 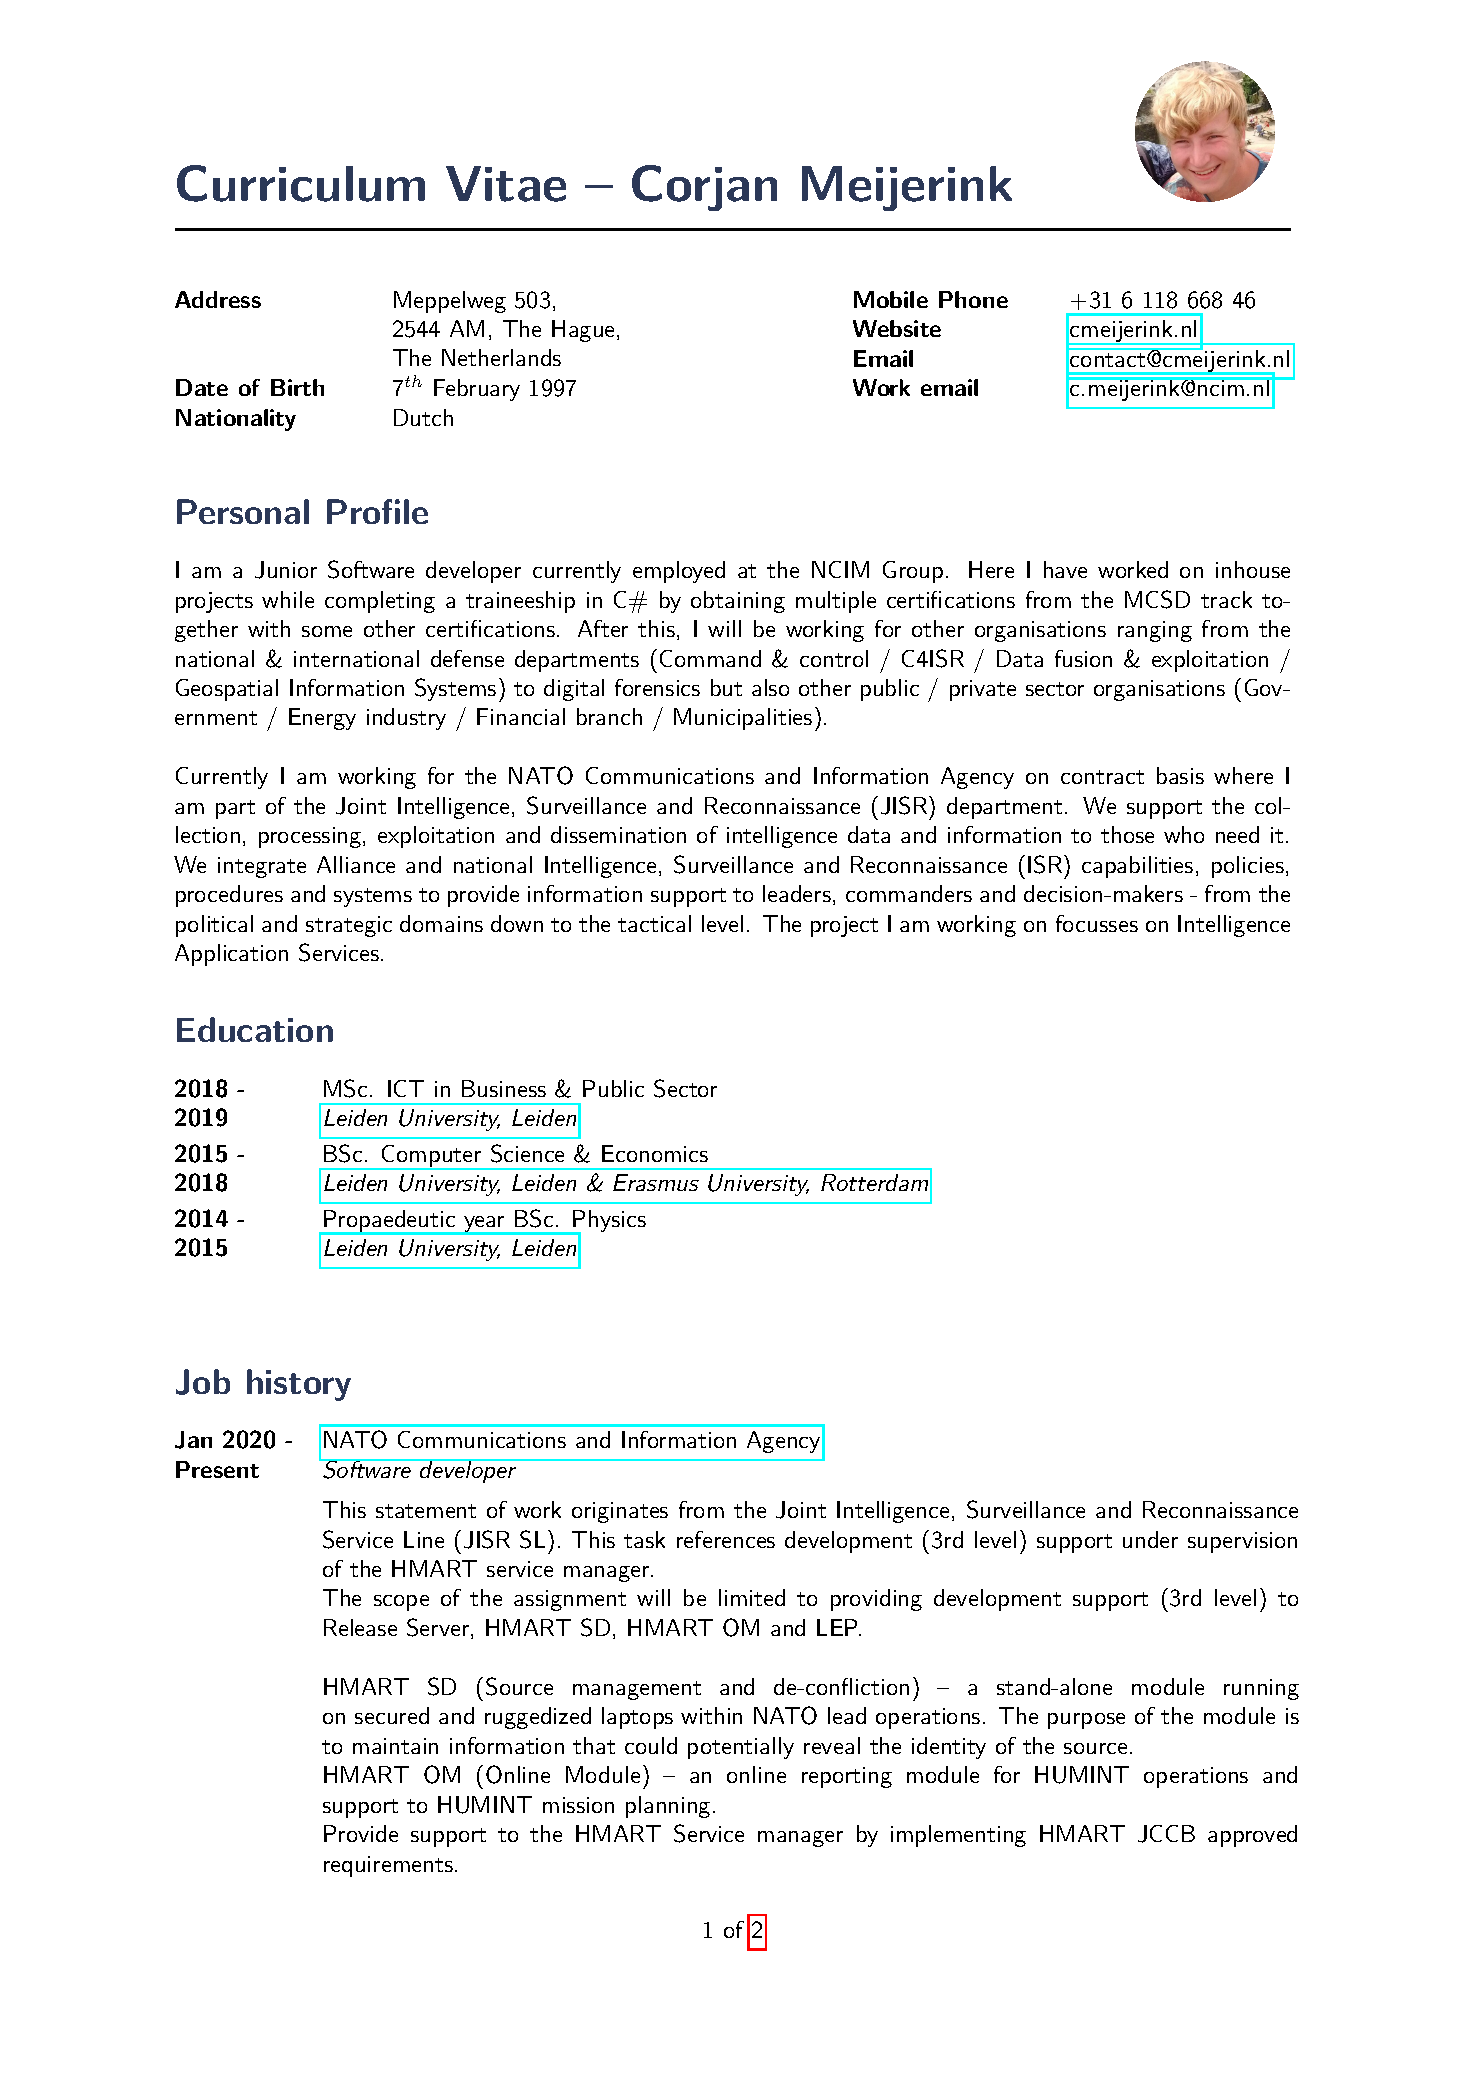 What do you see at coordinates (301, 183) in the screenshot?
I see `Curriculum` at bounding box center [301, 183].
